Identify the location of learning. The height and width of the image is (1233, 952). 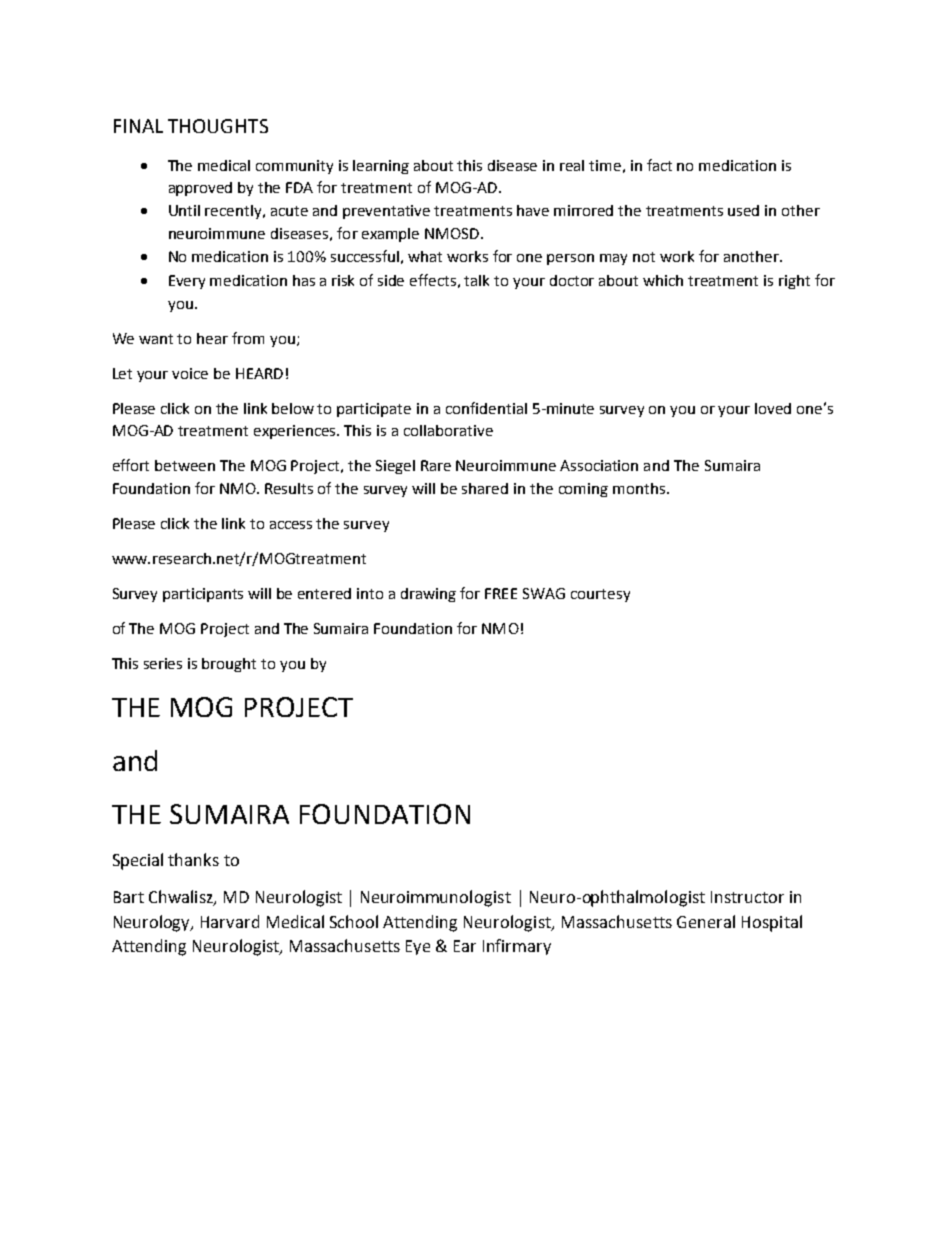
(381, 167).
